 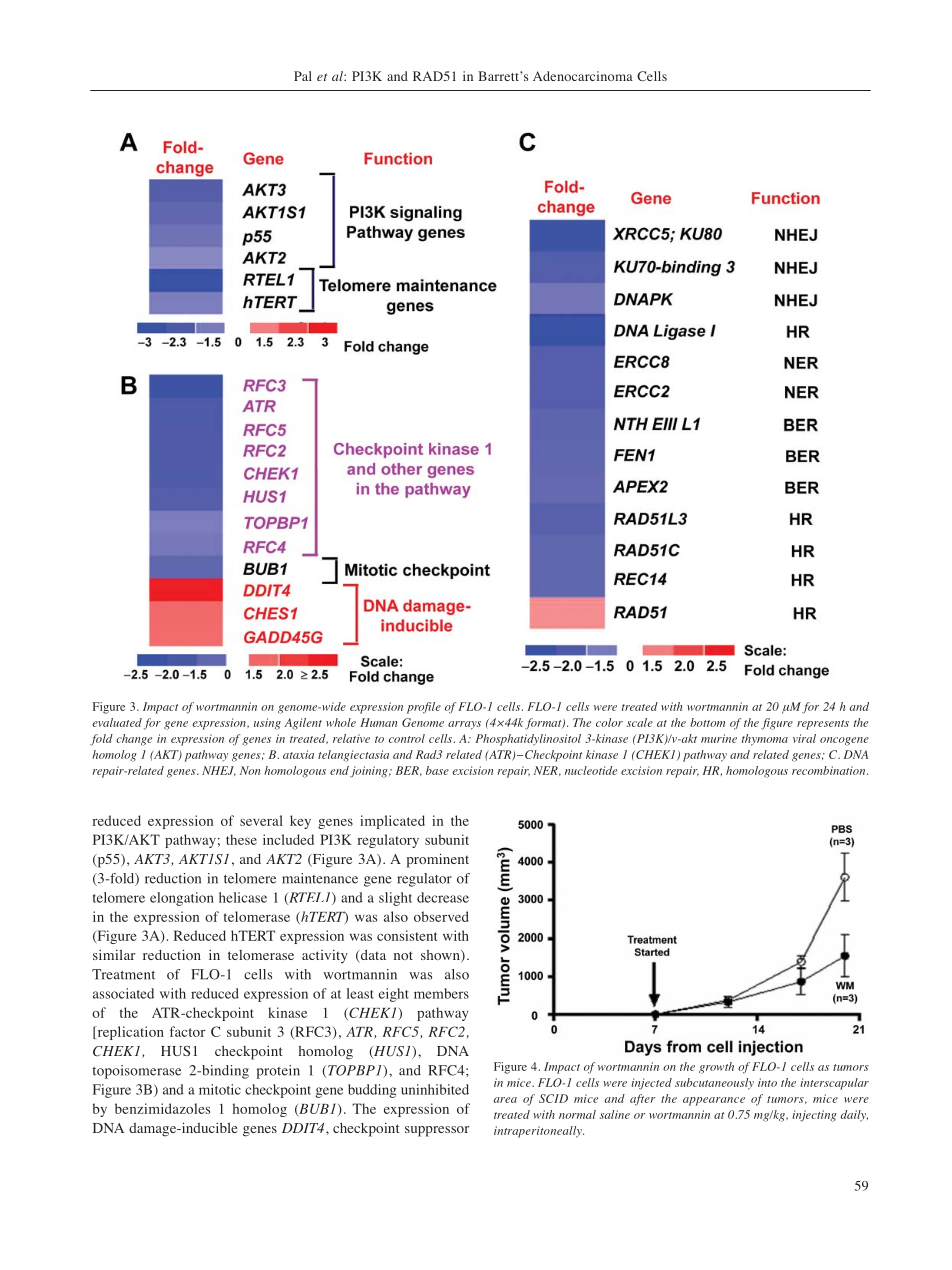 What do you see at coordinates (303, 76) in the screenshot?
I see `Pal` at bounding box center [303, 76].
